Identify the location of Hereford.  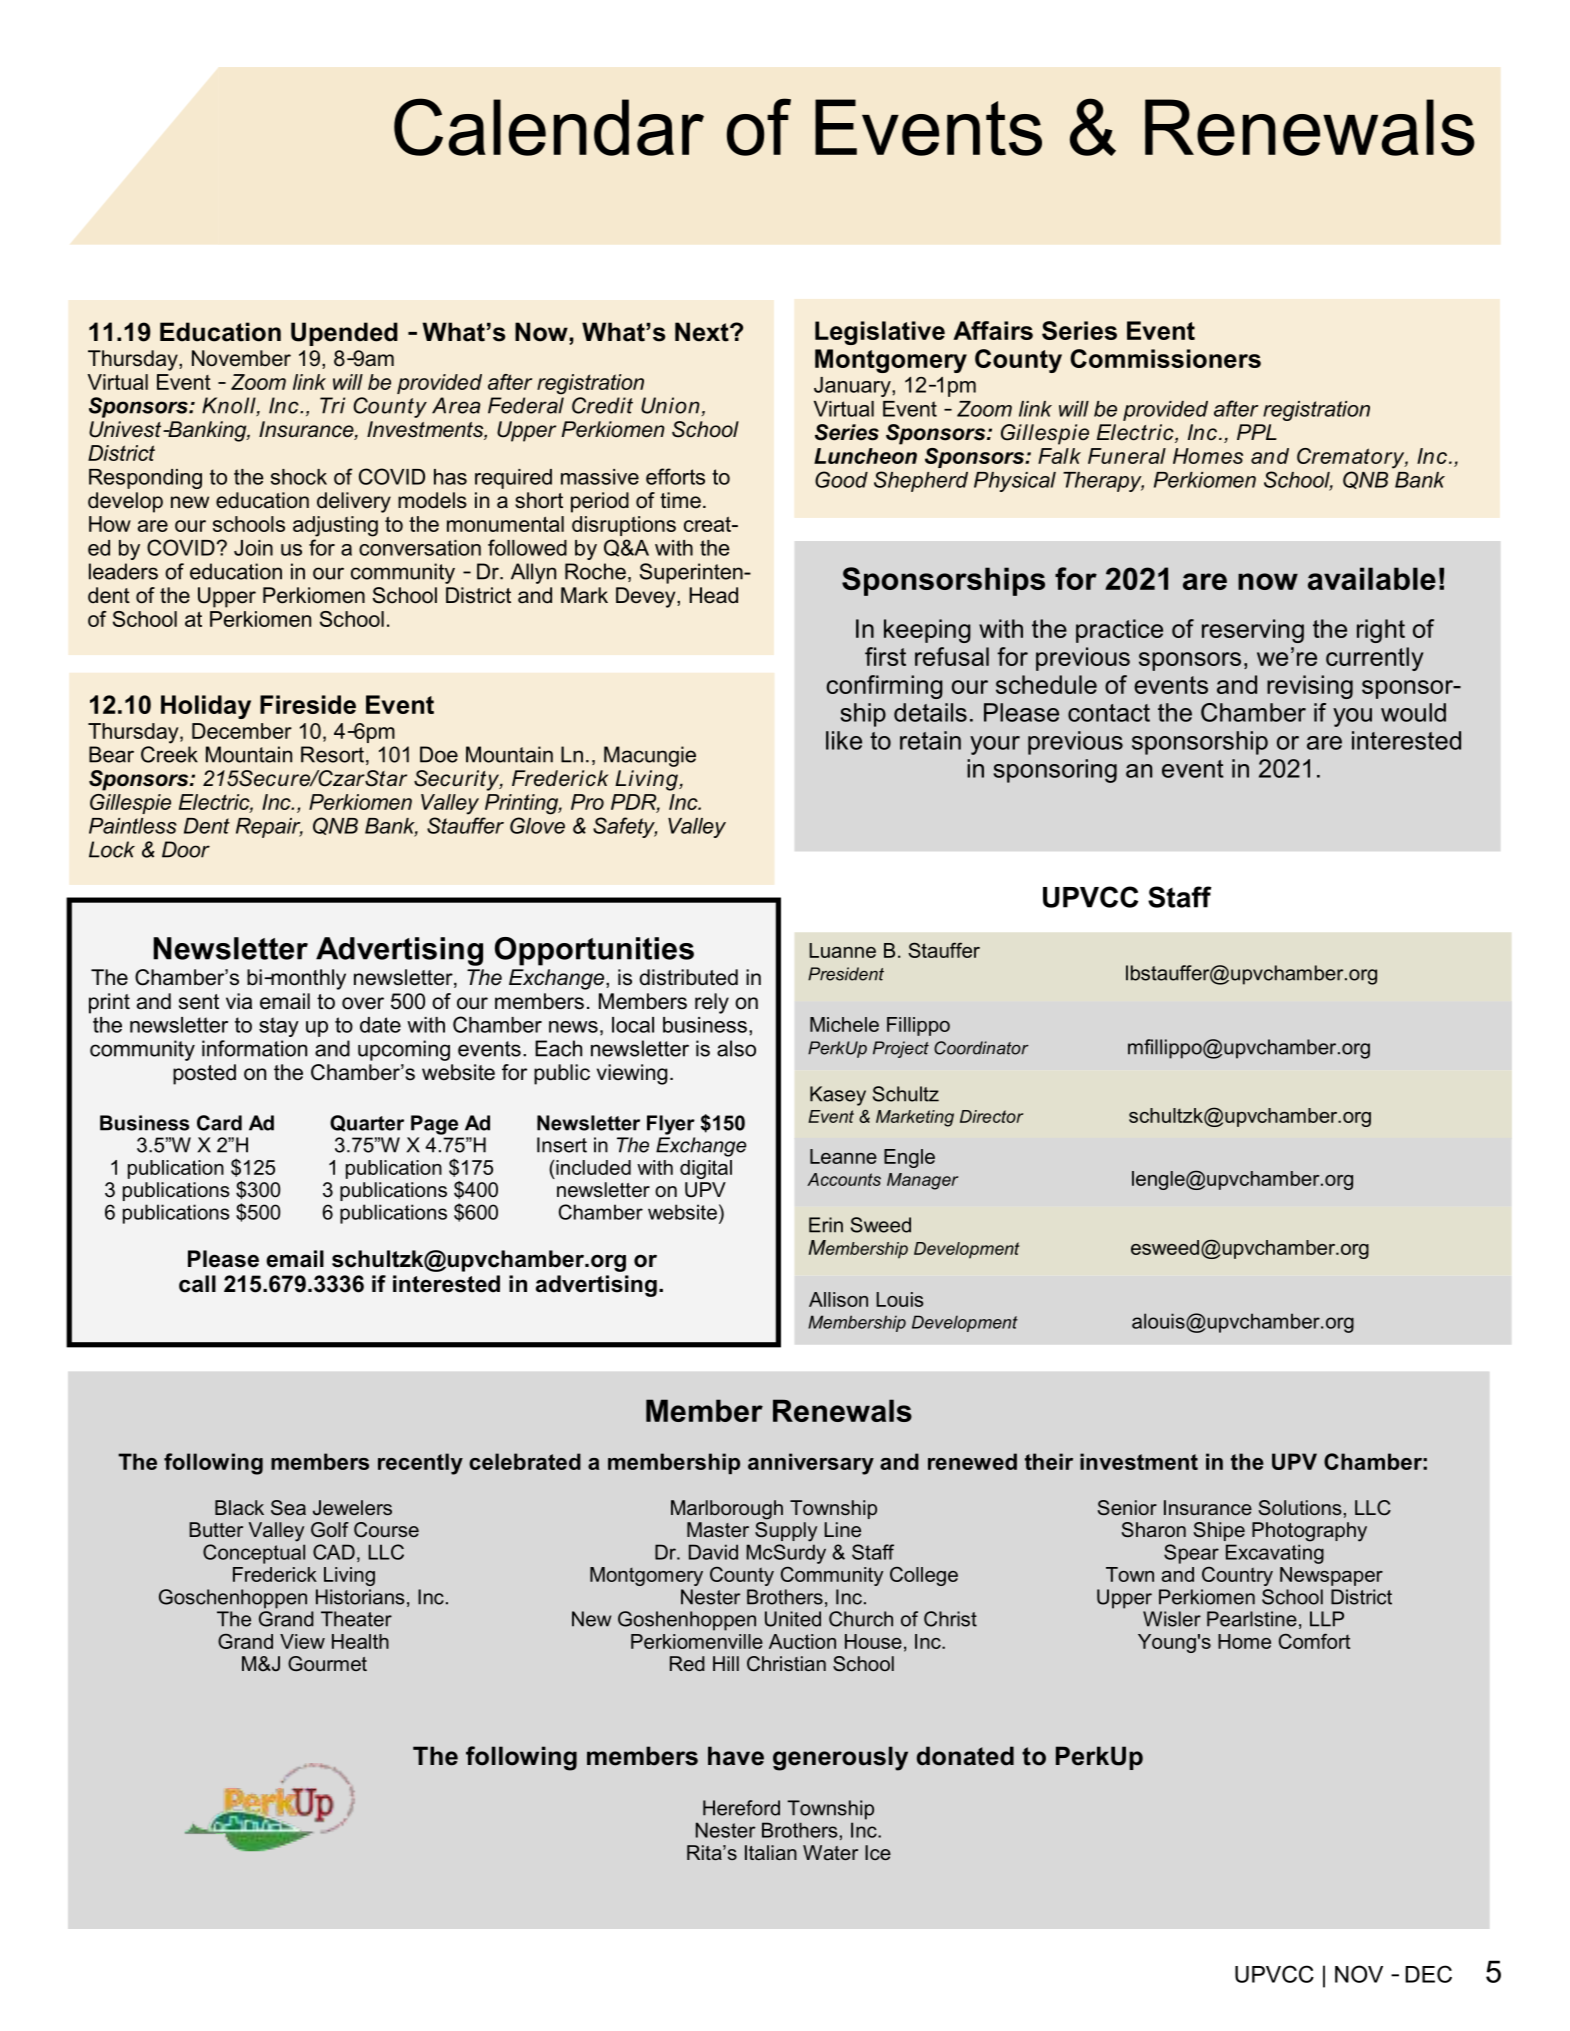
(741, 1808).
